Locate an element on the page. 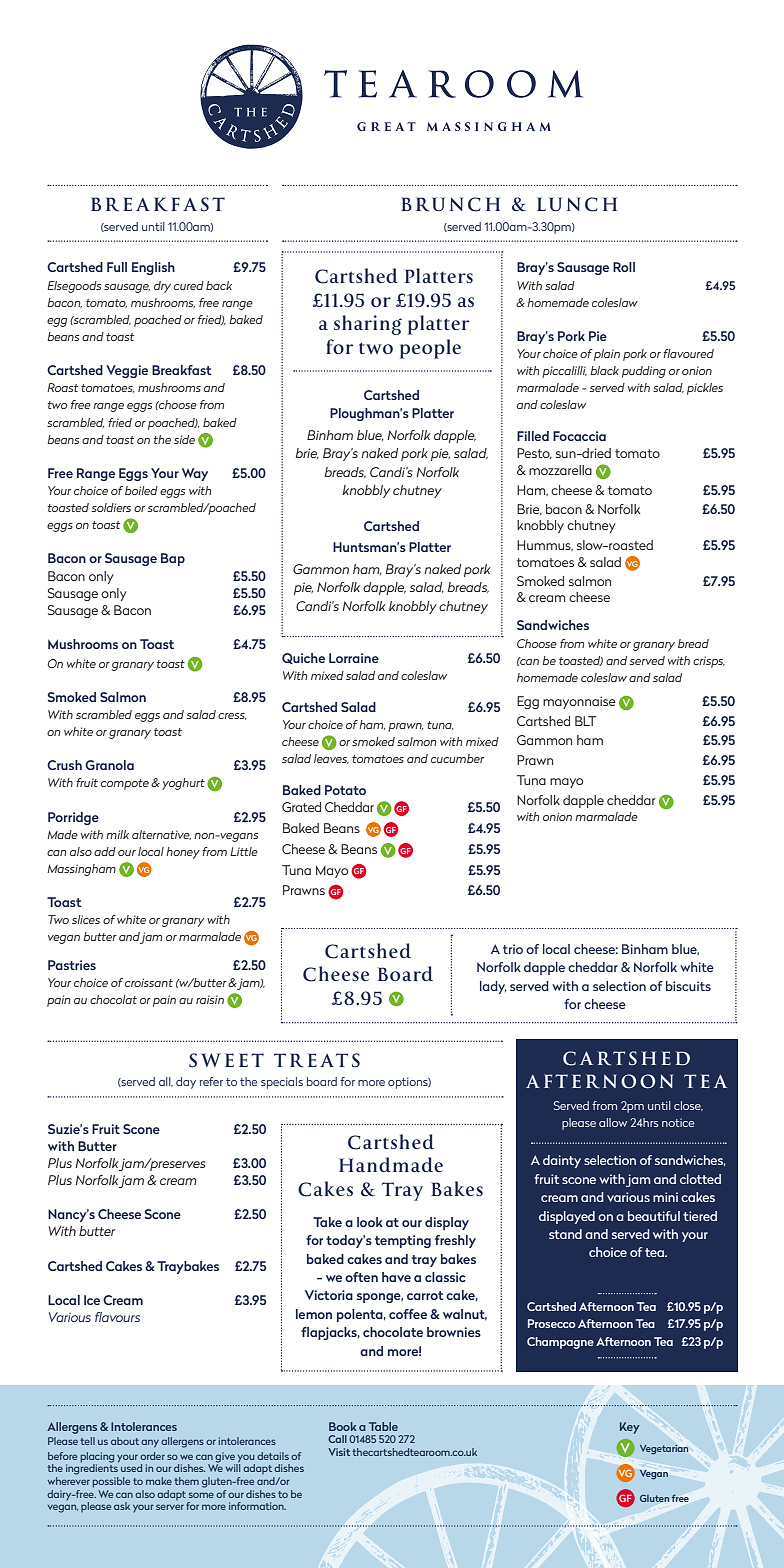 This document has height=1568, width=784. Roll is located at coordinates (624, 267).
